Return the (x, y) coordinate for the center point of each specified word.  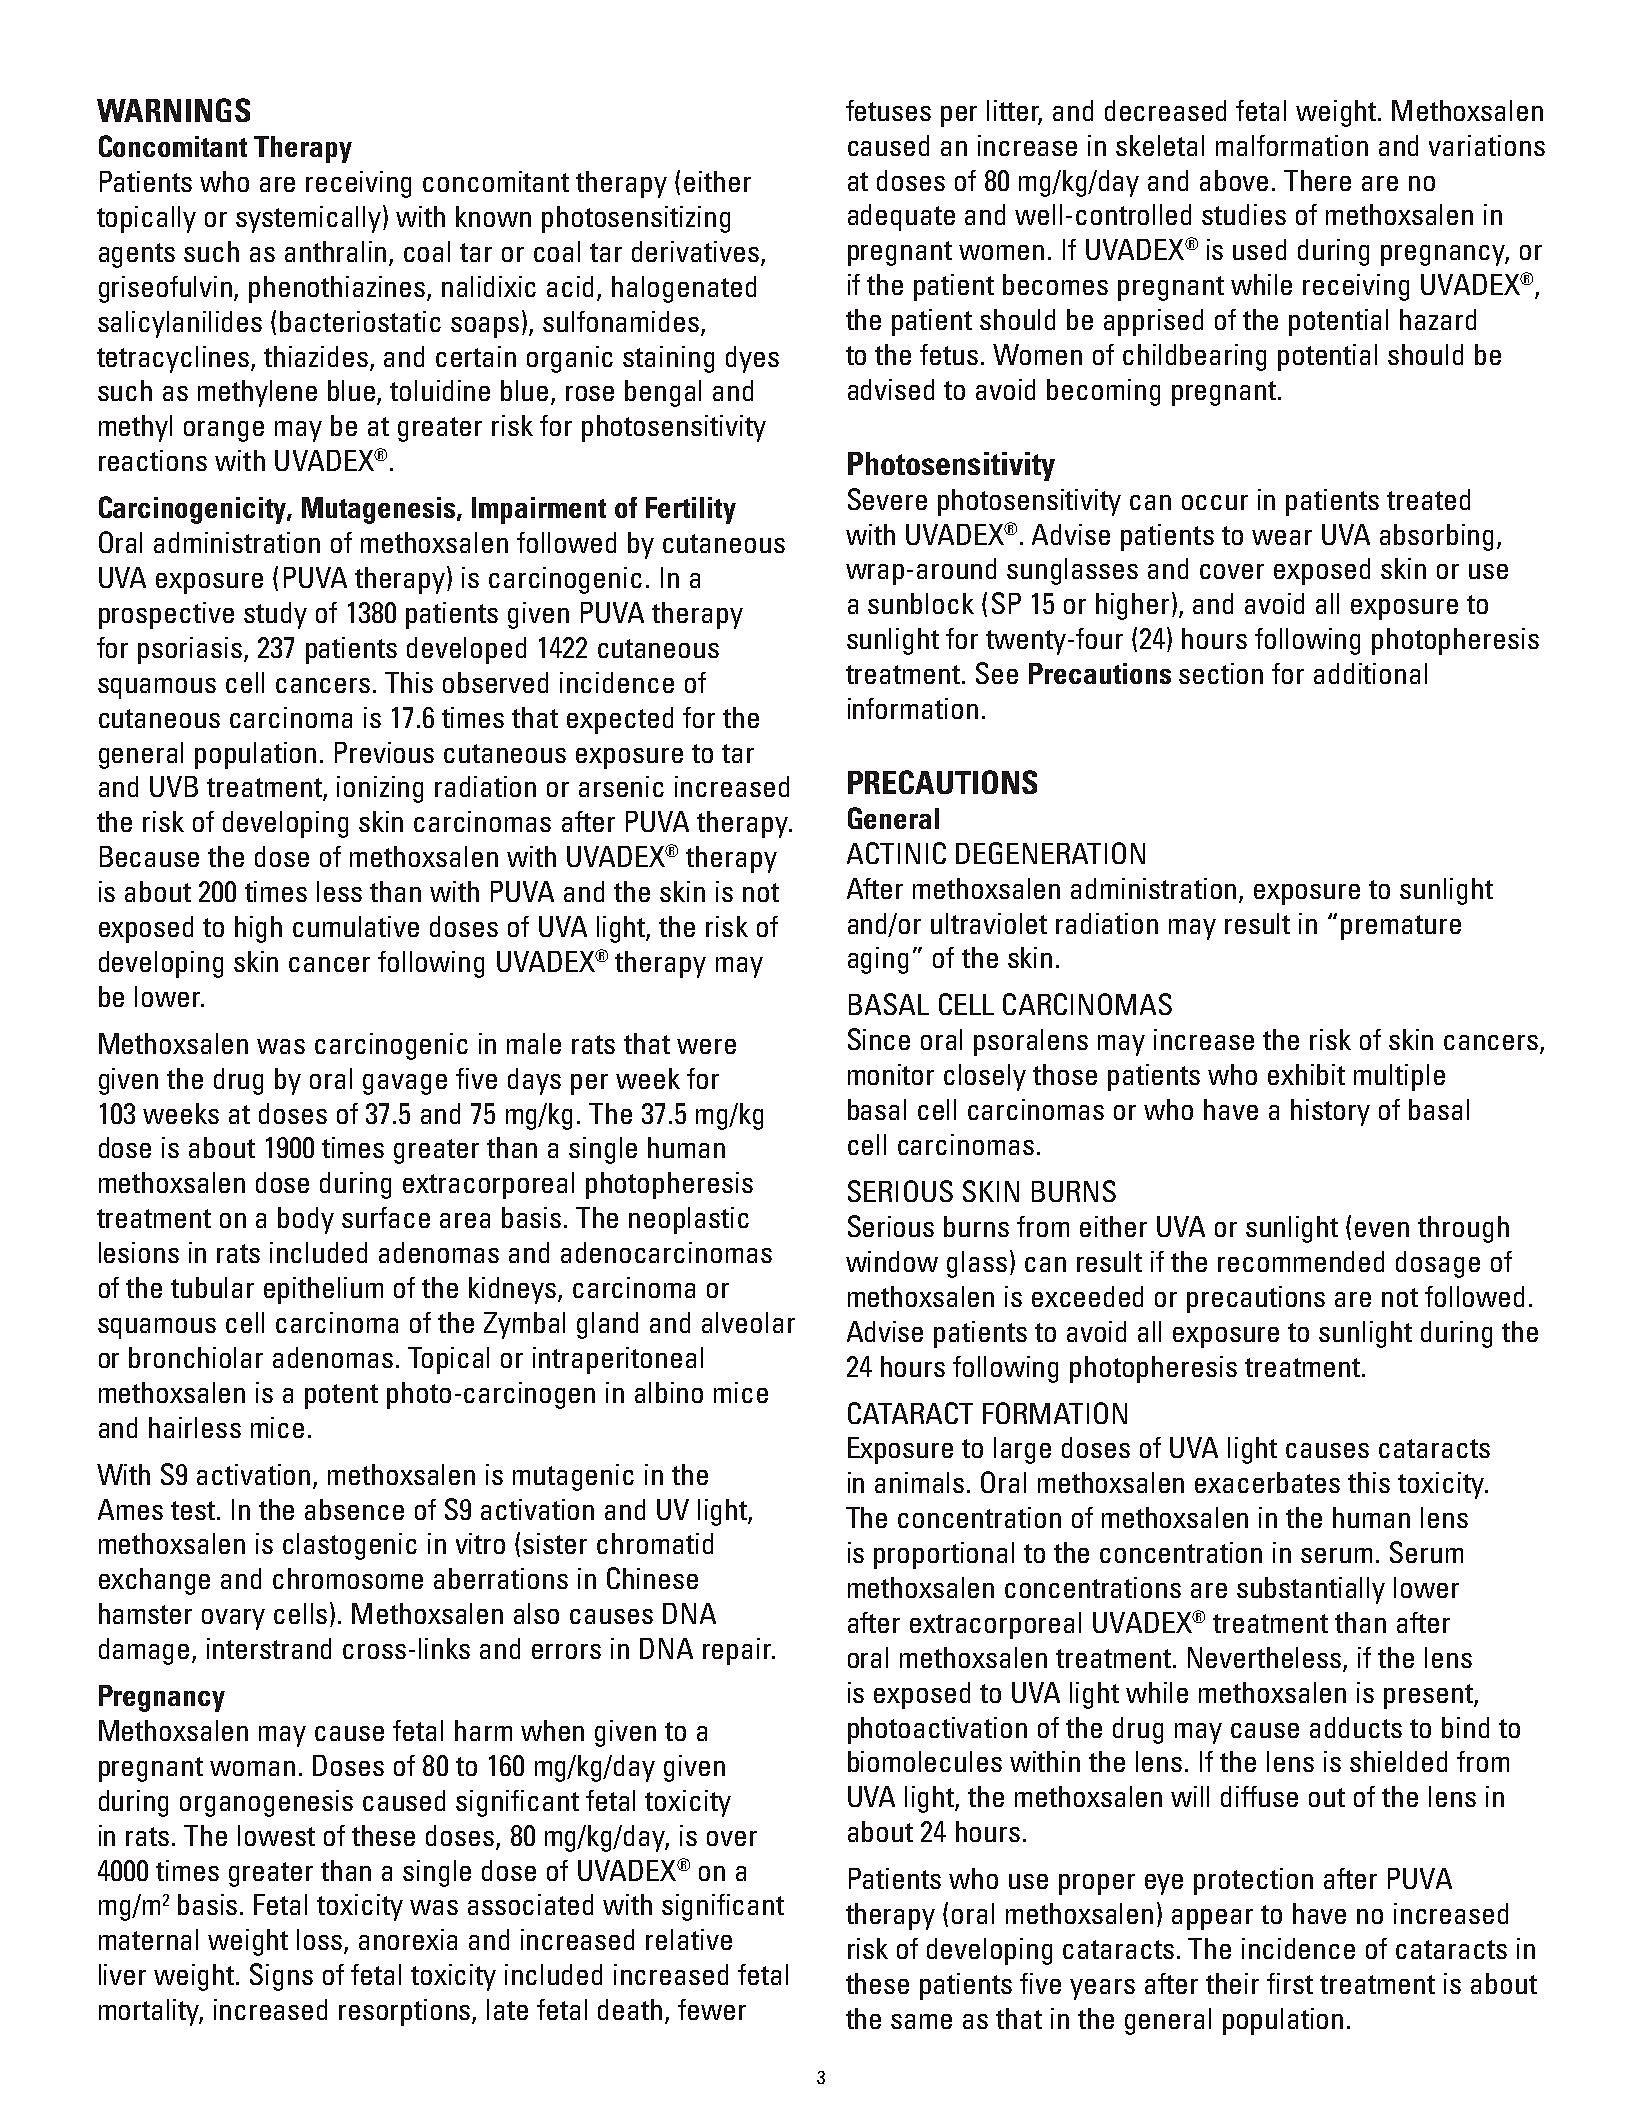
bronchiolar (196, 1357)
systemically (310, 219)
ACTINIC (896, 853)
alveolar (748, 1322)
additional (1370, 673)
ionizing (380, 789)
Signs (281, 1977)
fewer (712, 2009)
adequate (901, 217)
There (1317, 180)
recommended (1301, 1261)
